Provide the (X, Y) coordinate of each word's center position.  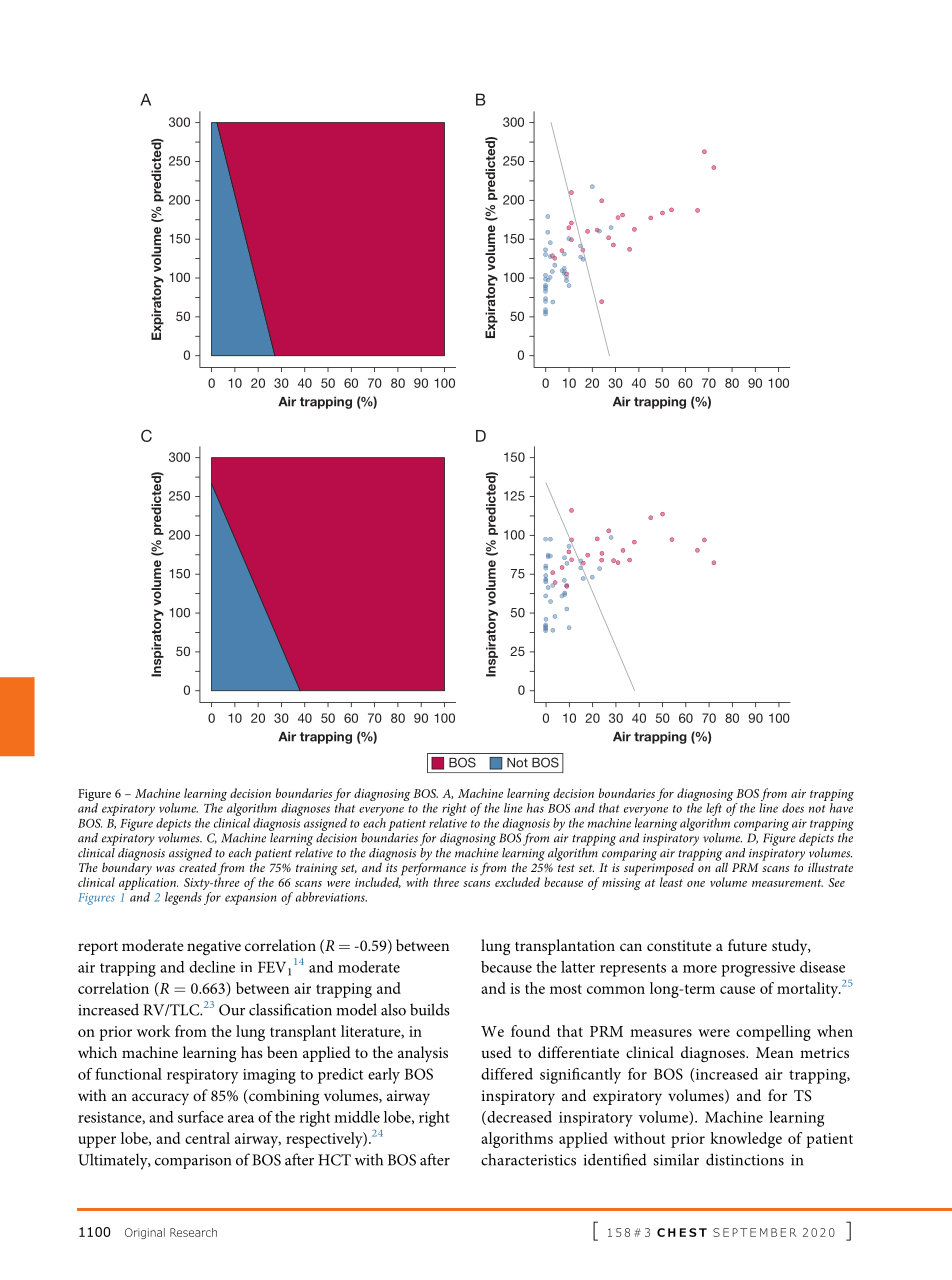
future (747, 945)
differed (507, 1074)
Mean (774, 1052)
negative (214, 947)
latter (578, 967)
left (714, 809)
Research (193, 1232)
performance (432, 869)
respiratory (202, 1076)
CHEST (682, 1232)
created (198, 866)
